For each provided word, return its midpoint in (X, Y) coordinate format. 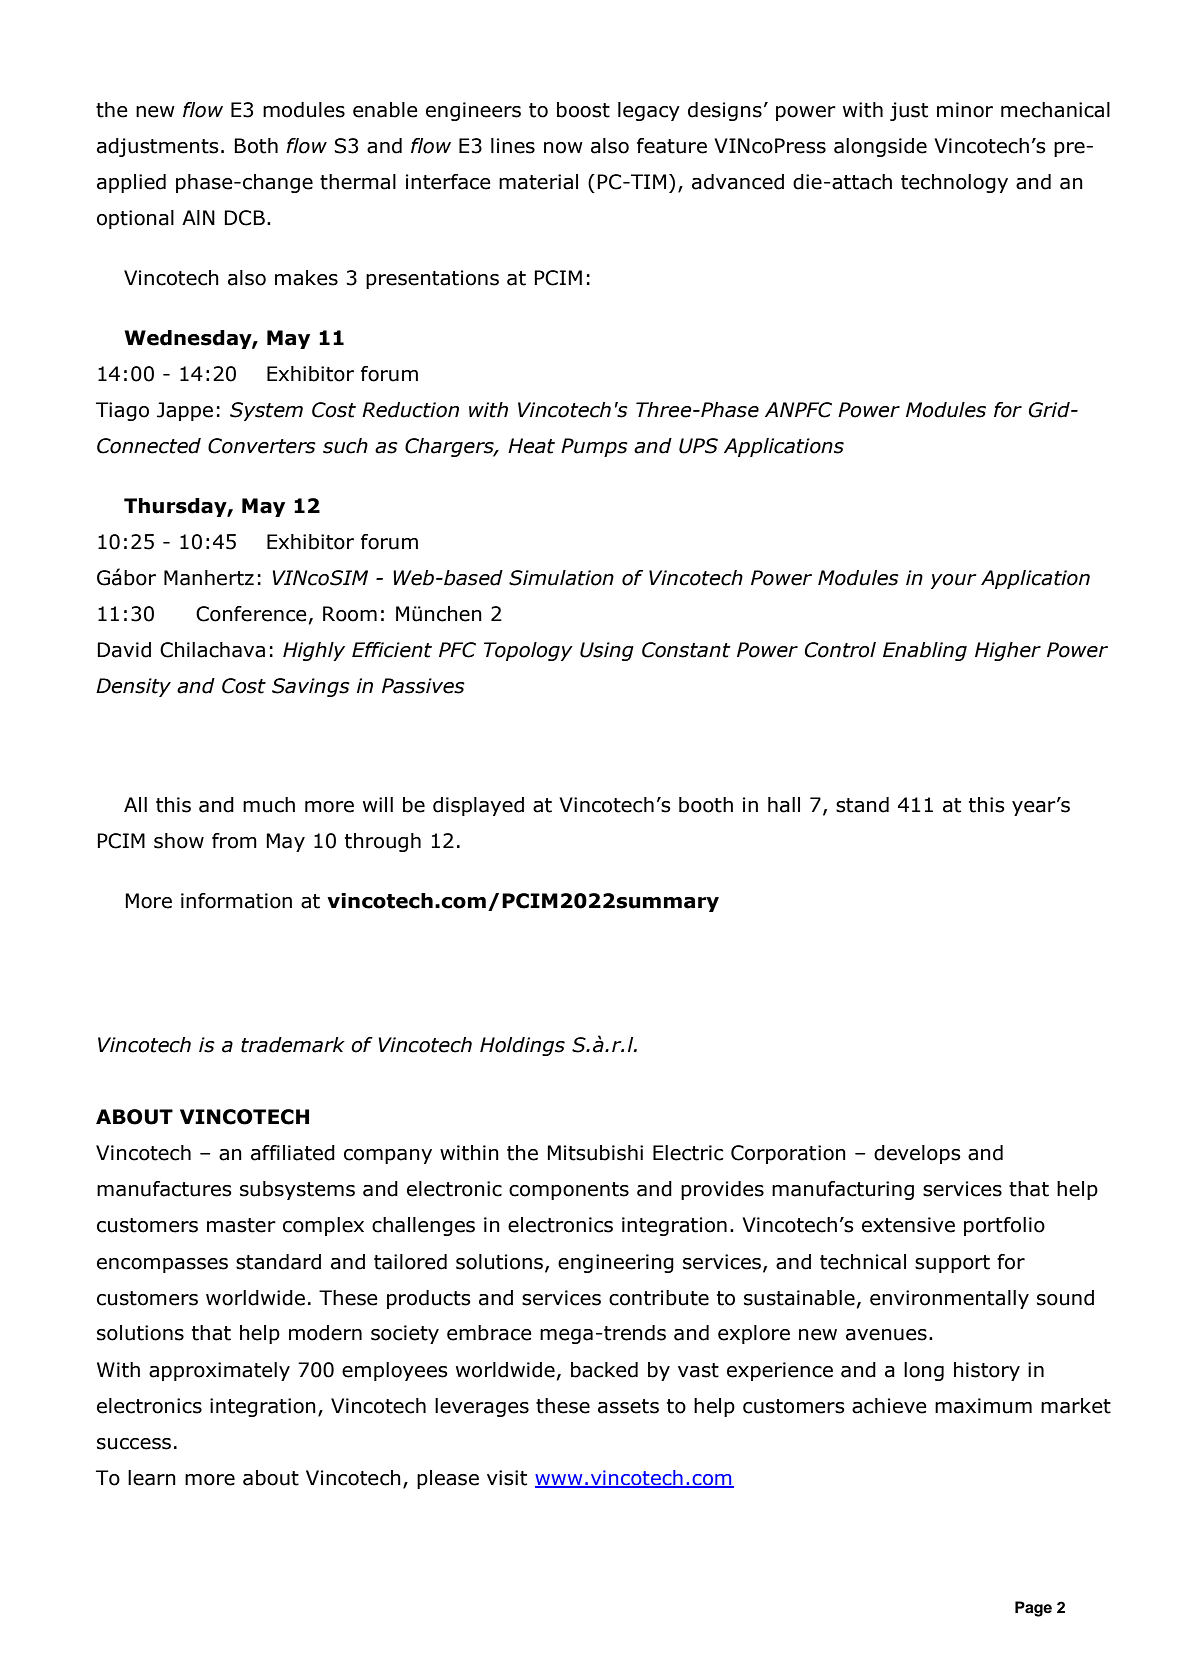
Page (1033, 1609)
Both (256, 146)
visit (507, 1478)
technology (954, 183)
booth (706, 805)
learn (152, 1478)
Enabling (925, 651)
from (234, 841)
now (563, 148)
